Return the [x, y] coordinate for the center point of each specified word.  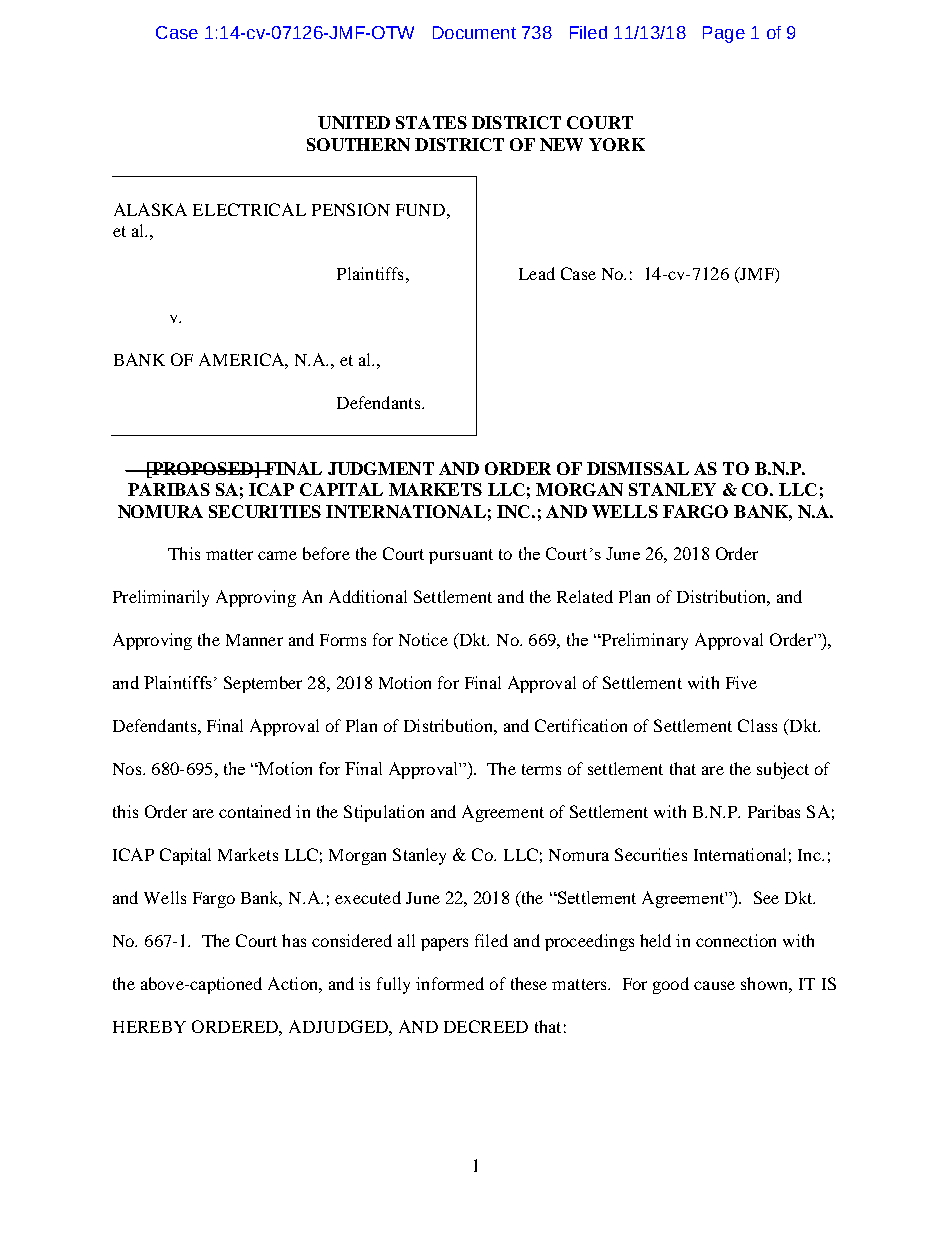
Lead [537, 273]
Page [724, 34]
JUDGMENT [381, 468]
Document [474, 32]
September [263, 684]
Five [741, 682]
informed [450, 983]
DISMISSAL [638, 468]
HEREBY [149, 1027]
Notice [423, 639]
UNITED [354, 122]
